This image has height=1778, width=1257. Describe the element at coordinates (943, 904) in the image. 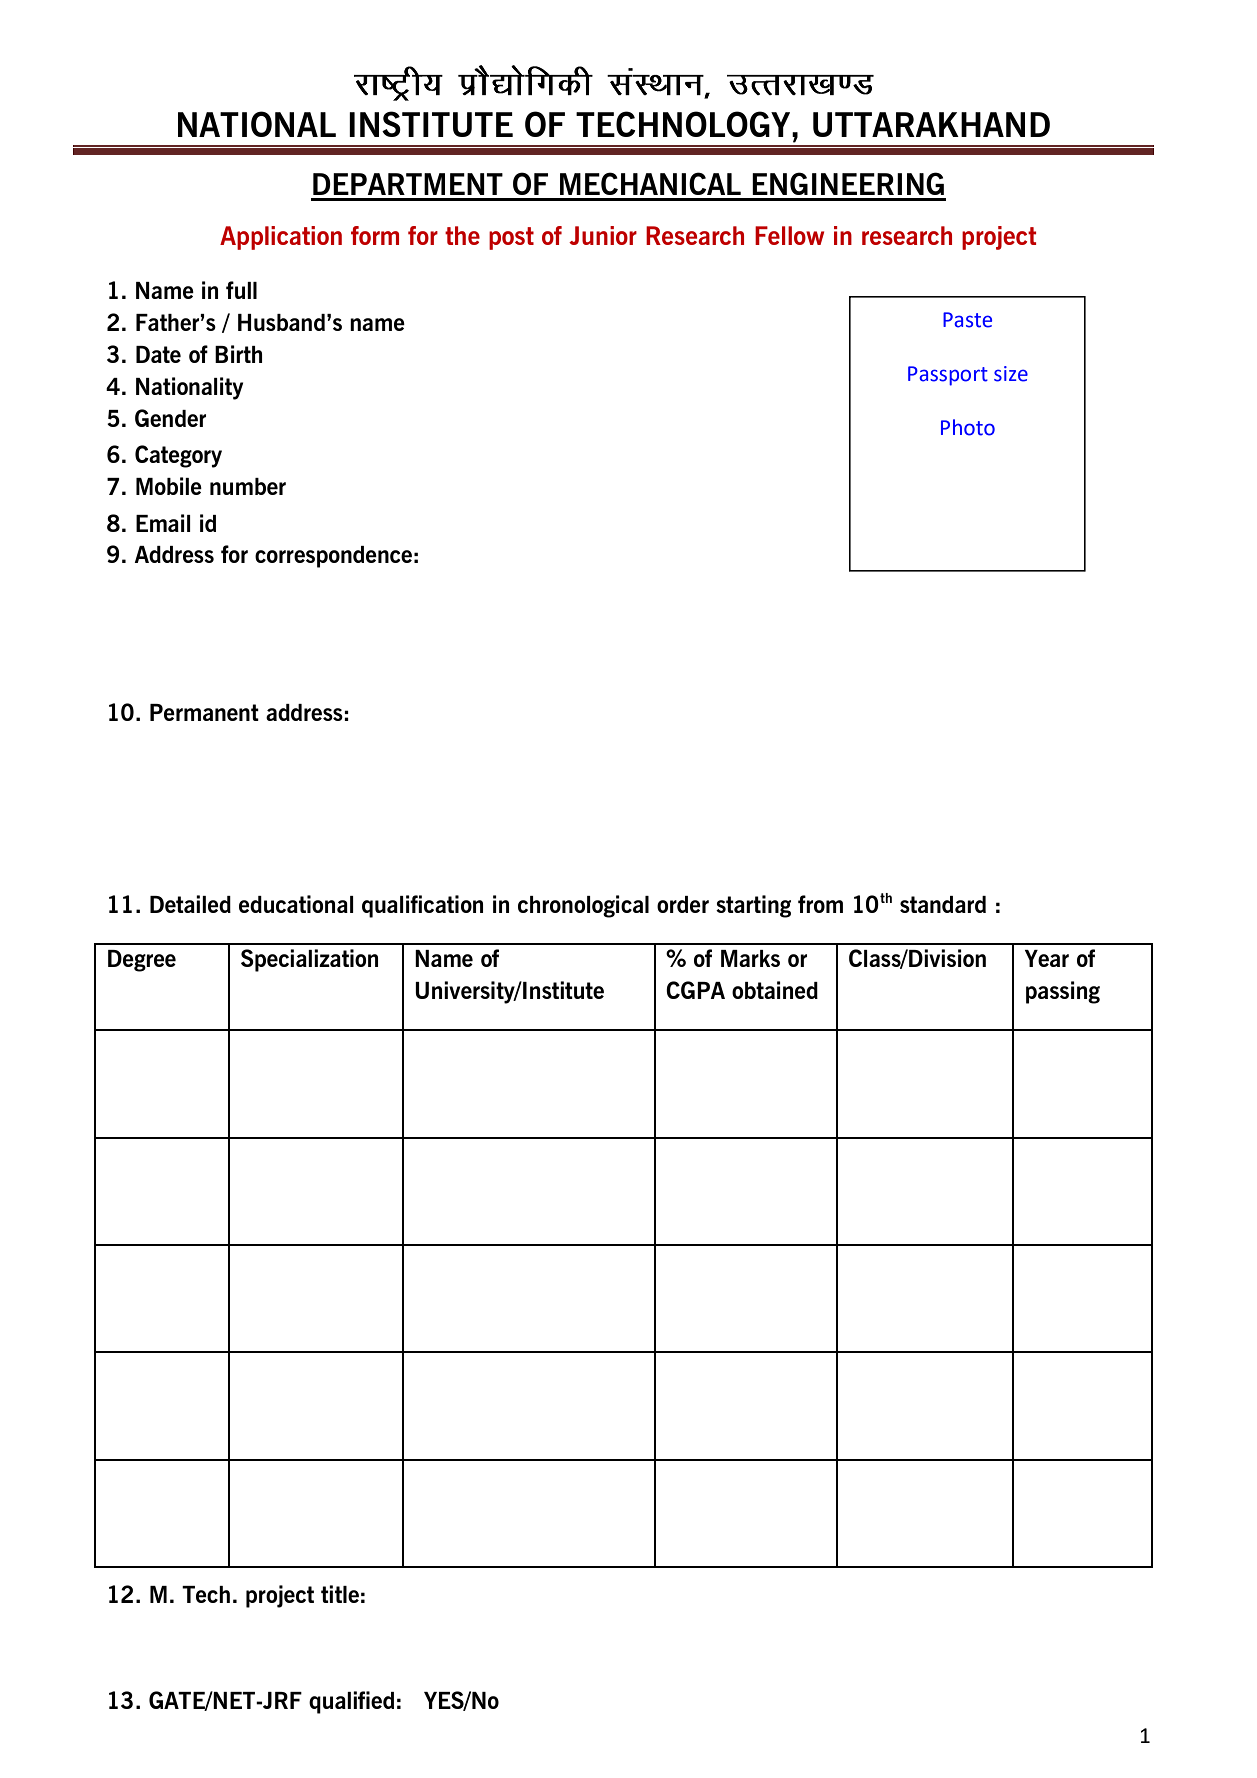

I see `standard` at that location.
